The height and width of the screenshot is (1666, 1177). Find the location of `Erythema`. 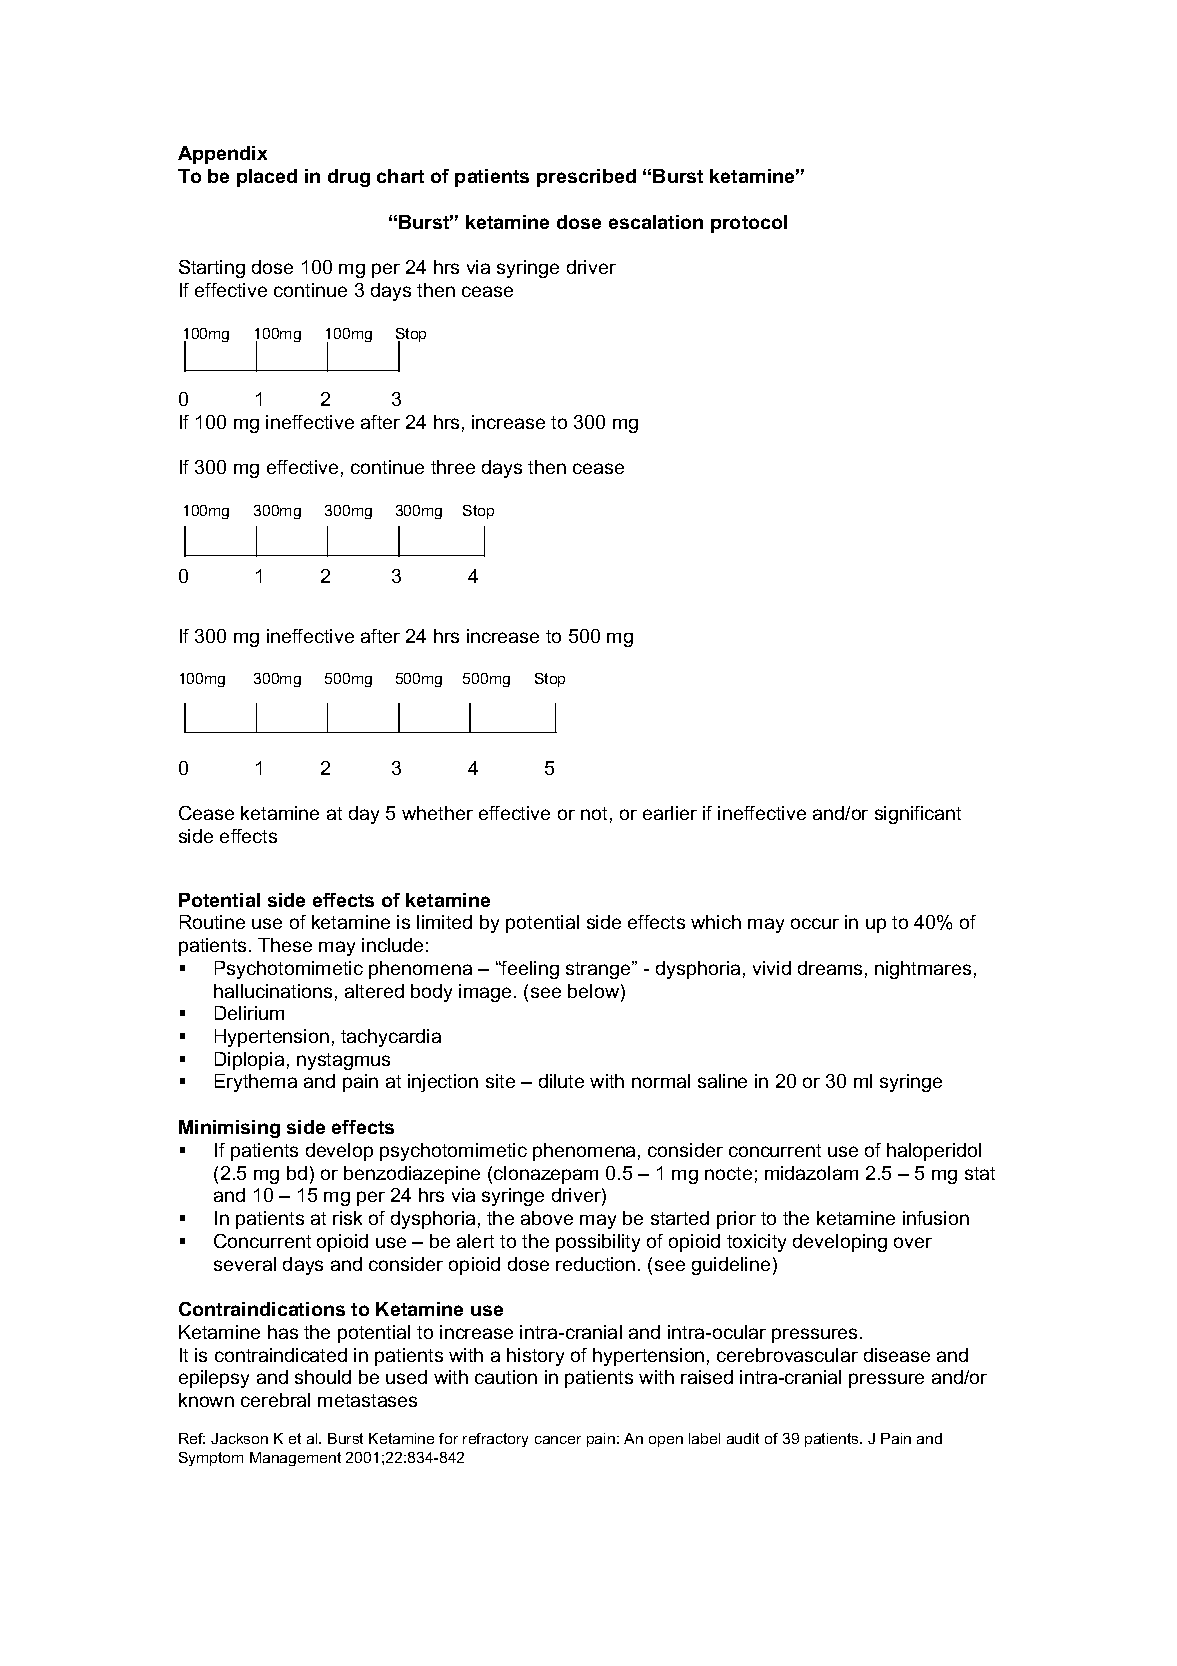

Erythema is located at coordinates (256, 1083).
